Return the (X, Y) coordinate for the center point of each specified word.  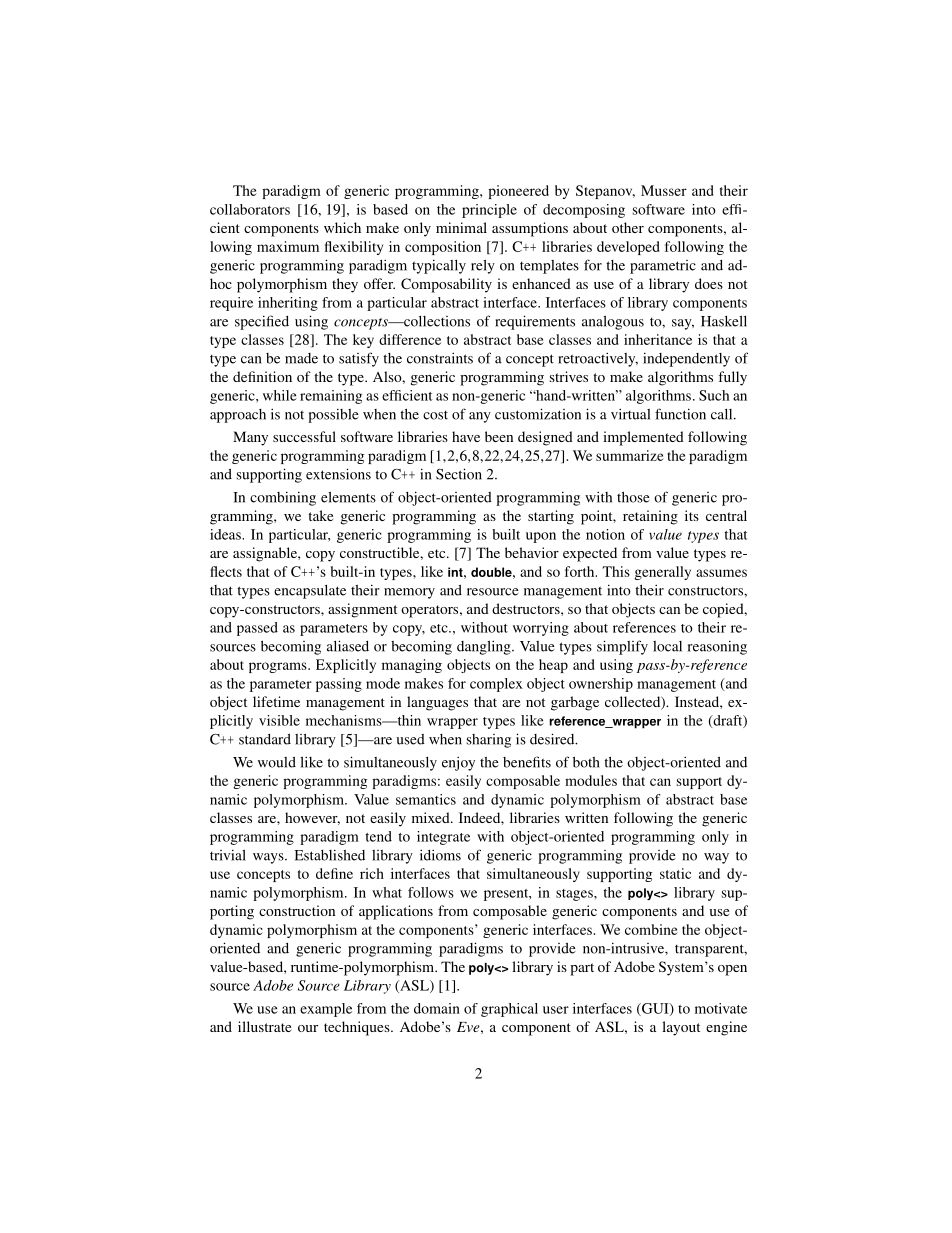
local (667, 646)
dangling (485, 647)
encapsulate (310, 592)
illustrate (264, 1026)
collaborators (250, 209)
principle (489, 211)
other (628, 227)
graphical (509, 1010)
